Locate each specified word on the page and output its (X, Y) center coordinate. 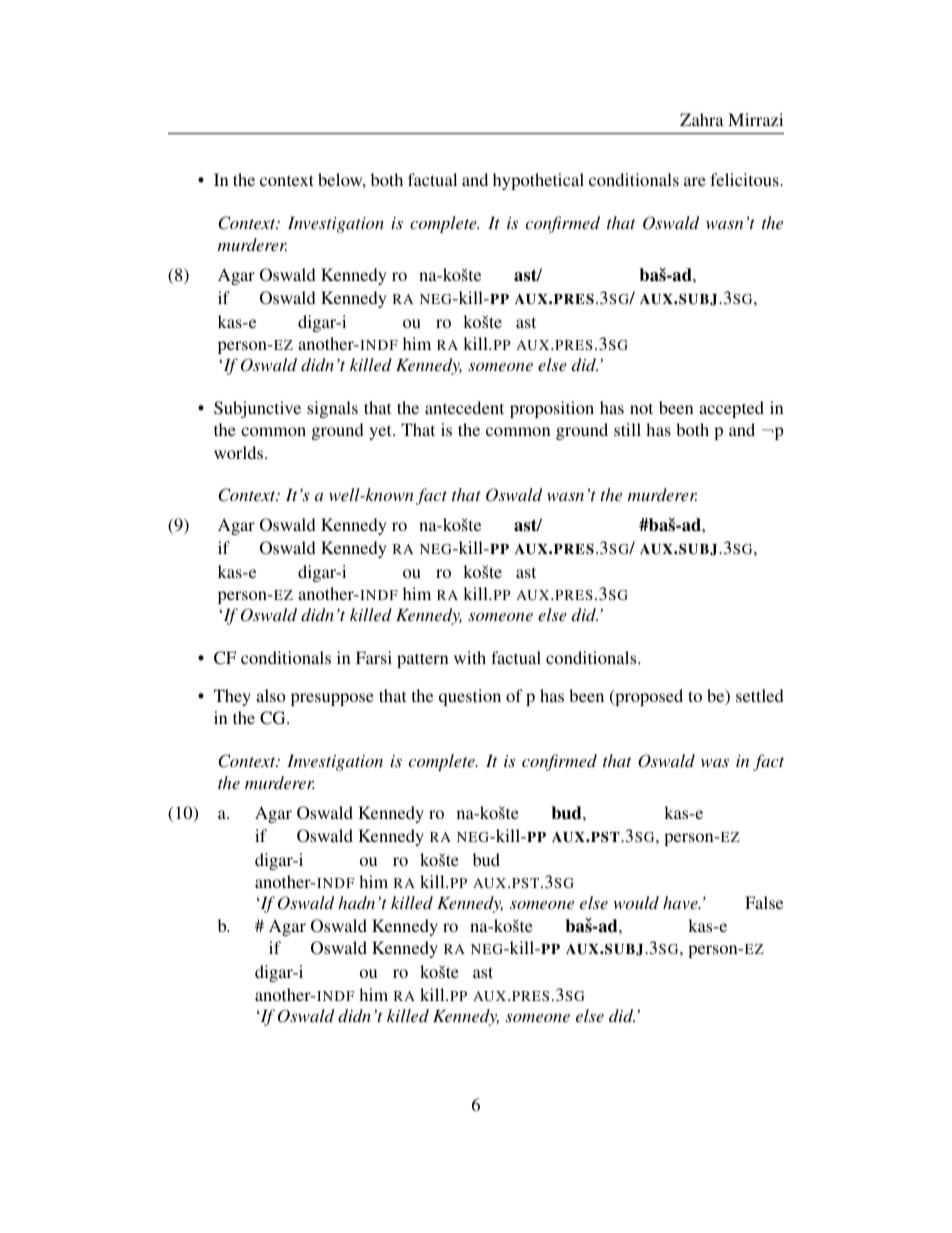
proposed (648, 697)
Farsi (374, 657)
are (695, 181)
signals (332, 409)
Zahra (702, 119)
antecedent (464, 407)
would (636, 902)
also (271, 695)
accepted (731, 409)
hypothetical (538, 181)
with (470, 657)
